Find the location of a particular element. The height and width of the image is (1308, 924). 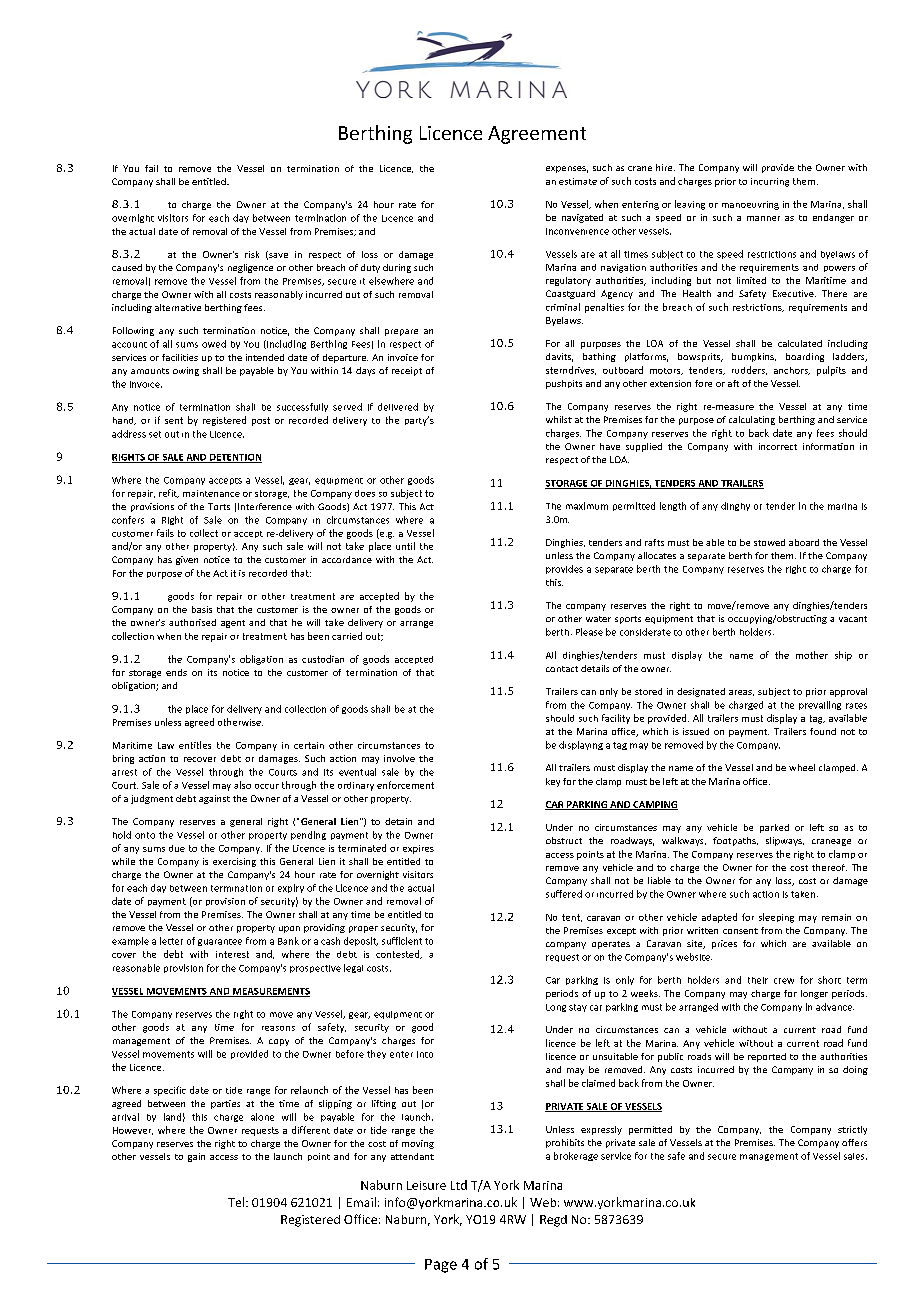

Agreement is located at coordinates (537, 135).
